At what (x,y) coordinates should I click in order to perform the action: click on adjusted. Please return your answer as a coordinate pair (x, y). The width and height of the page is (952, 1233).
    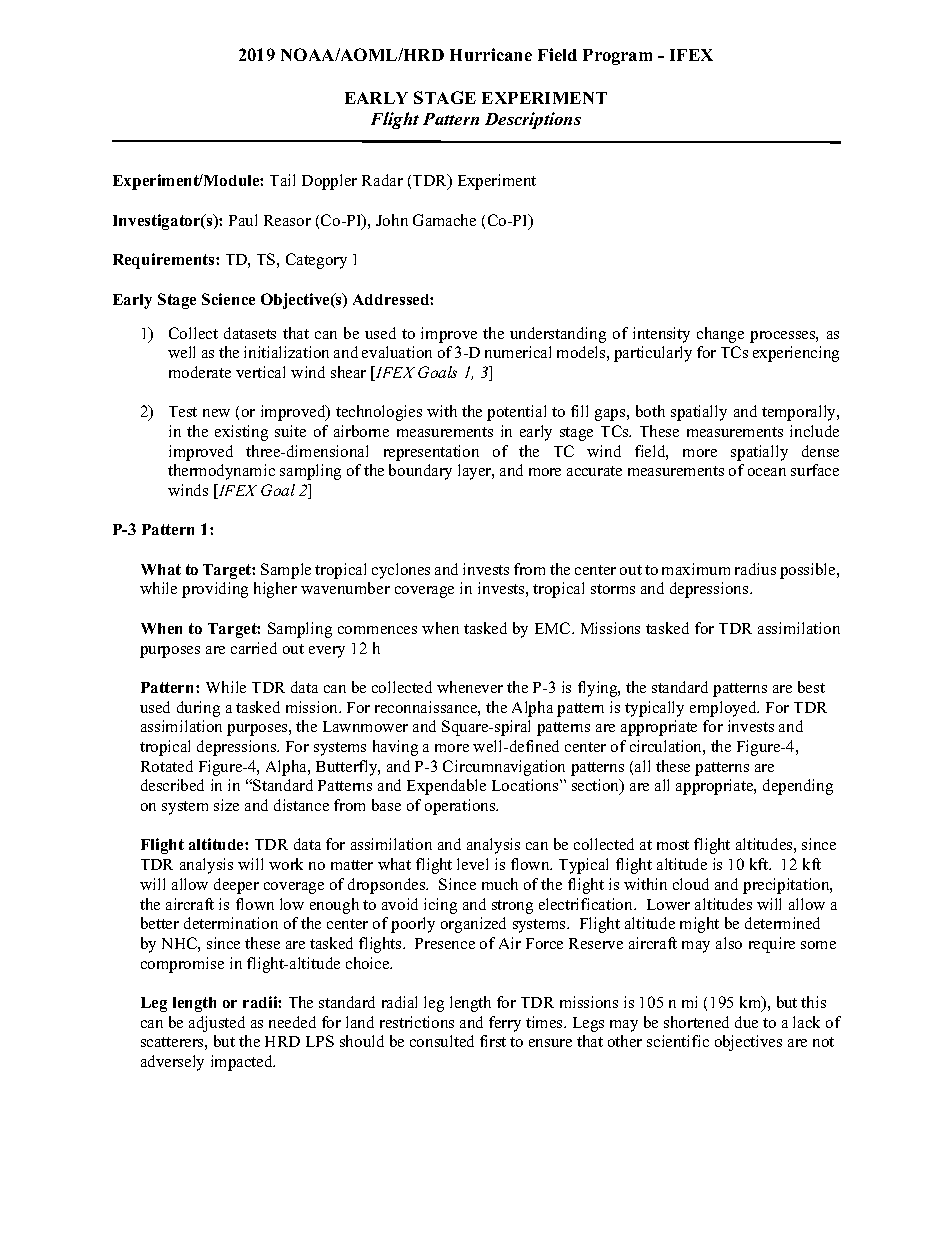
    Looking at the image, I should click on (217, 1024).
